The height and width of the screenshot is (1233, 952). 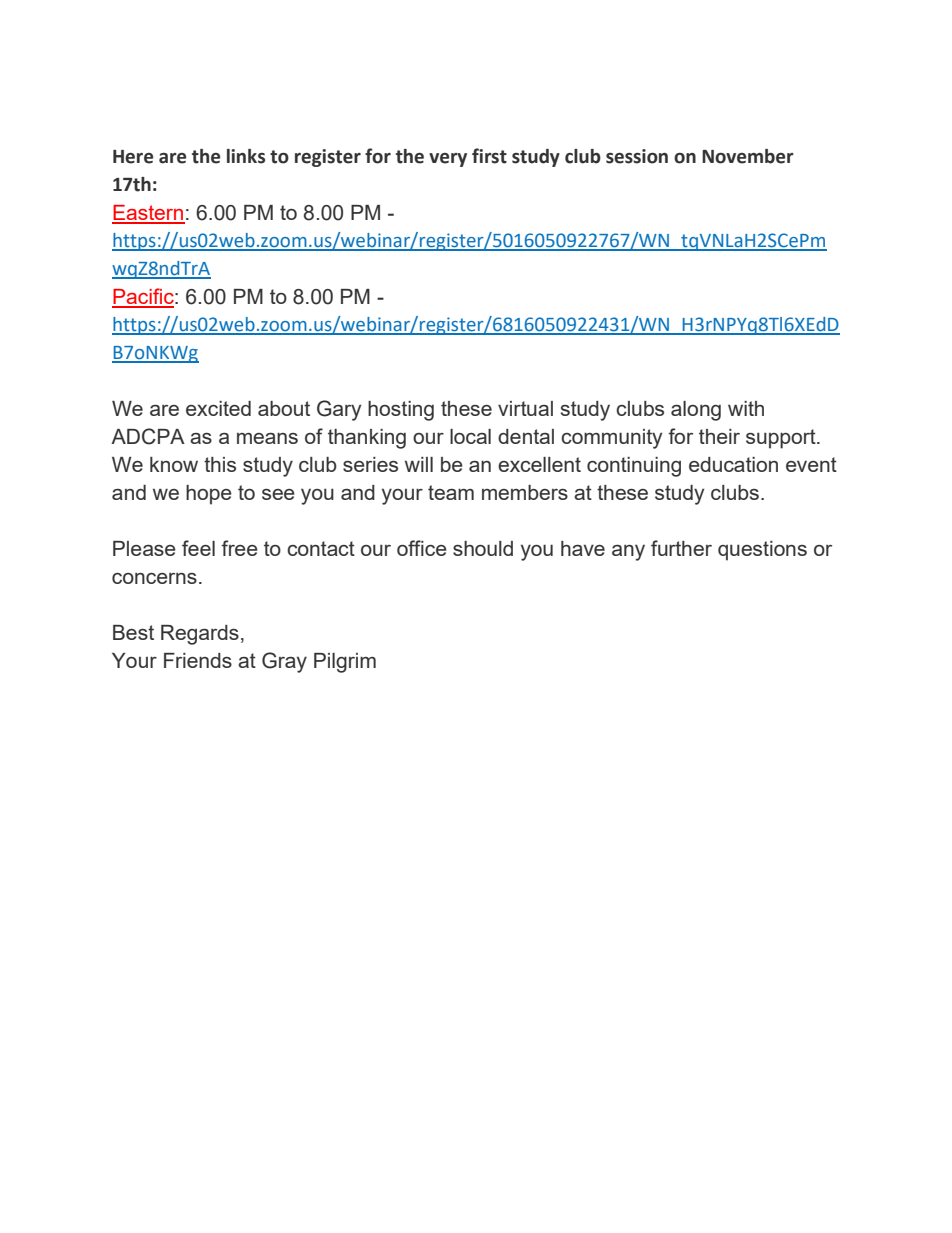 I want to click on excited, so click(x=218, y=408).
